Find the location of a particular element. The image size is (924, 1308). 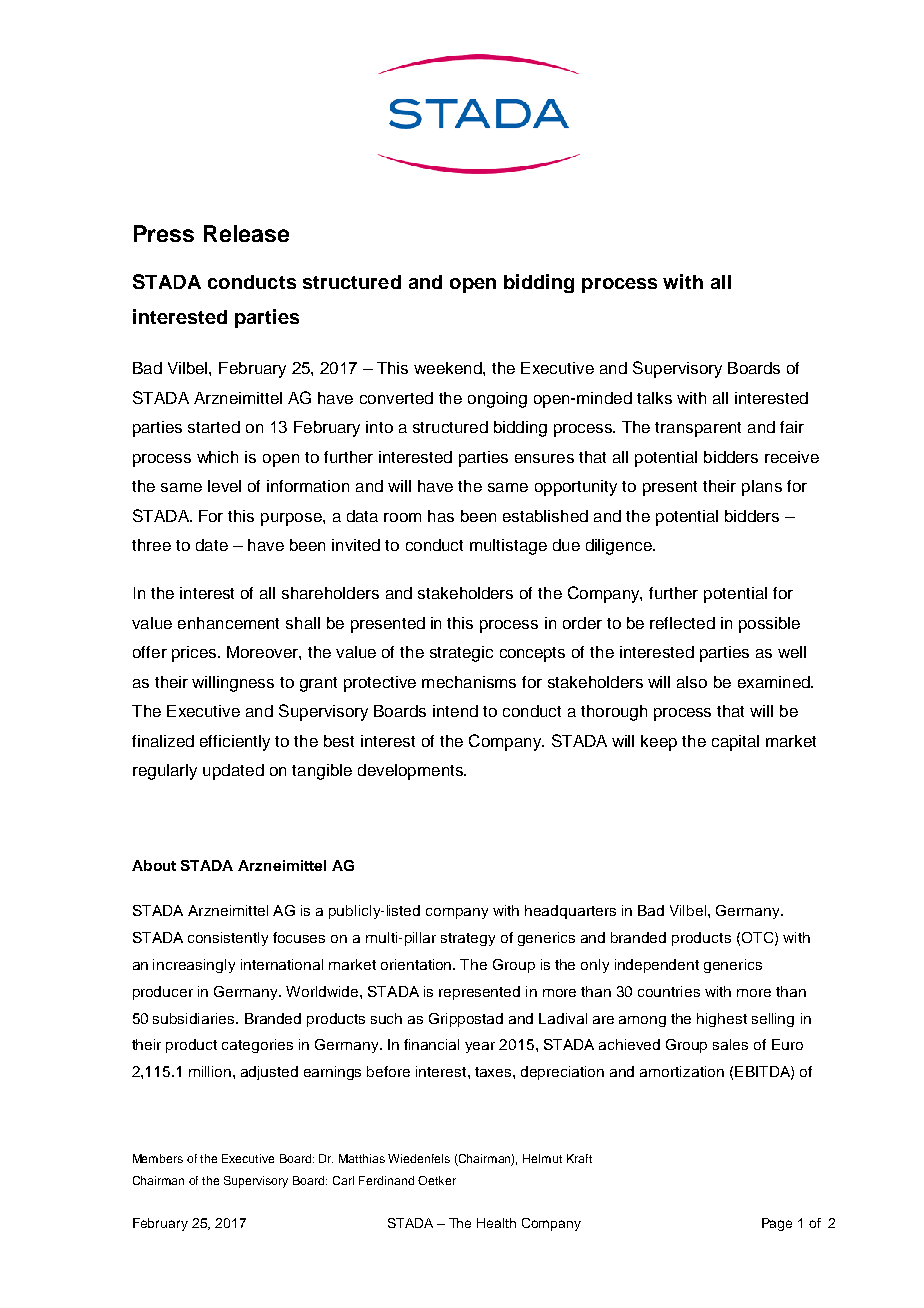

strategy is located at coordinates (468, 939).
